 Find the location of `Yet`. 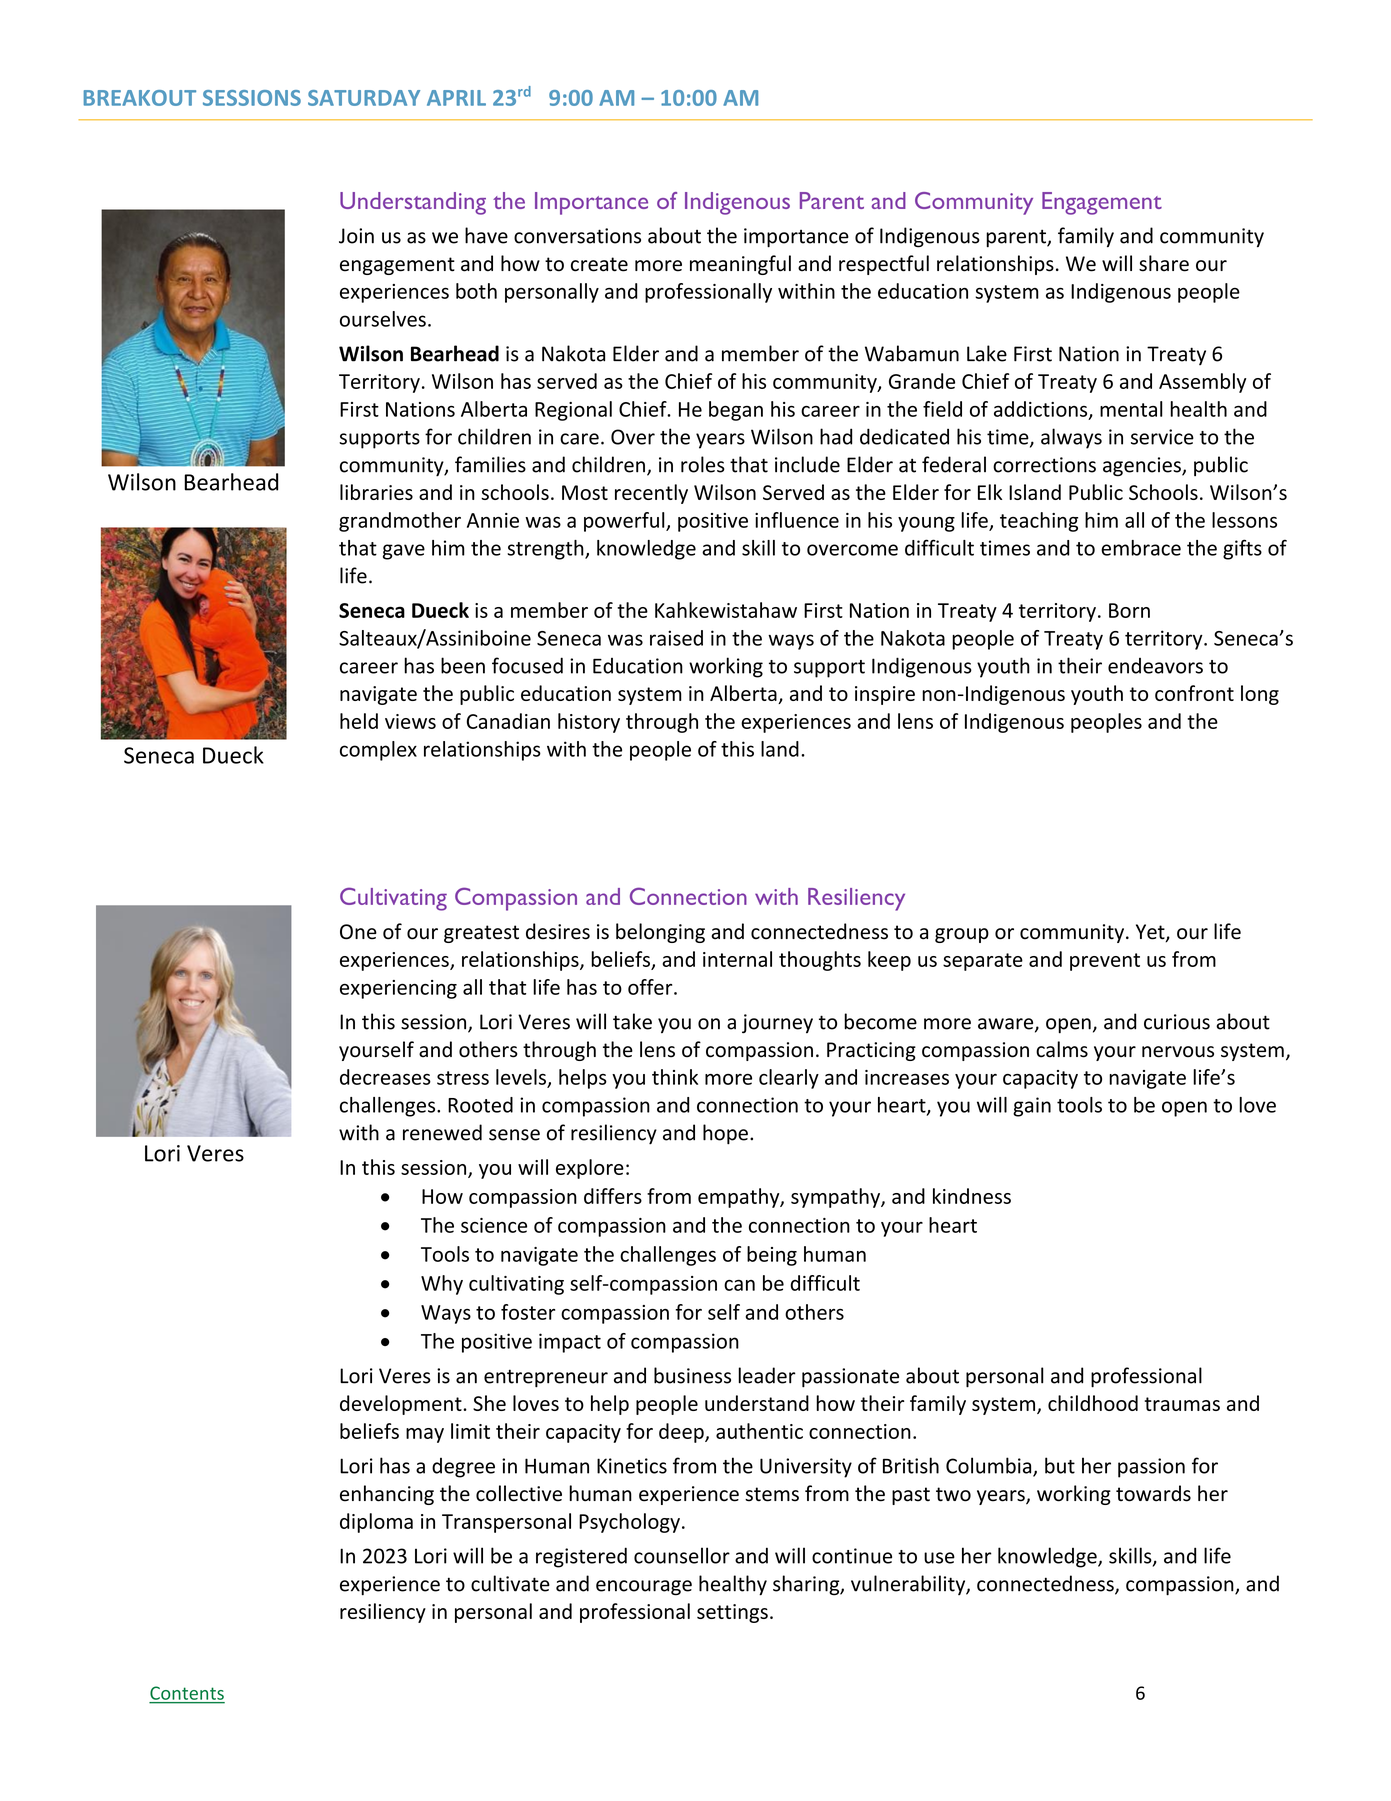

Yet is located at coordinates (1151, 933).
